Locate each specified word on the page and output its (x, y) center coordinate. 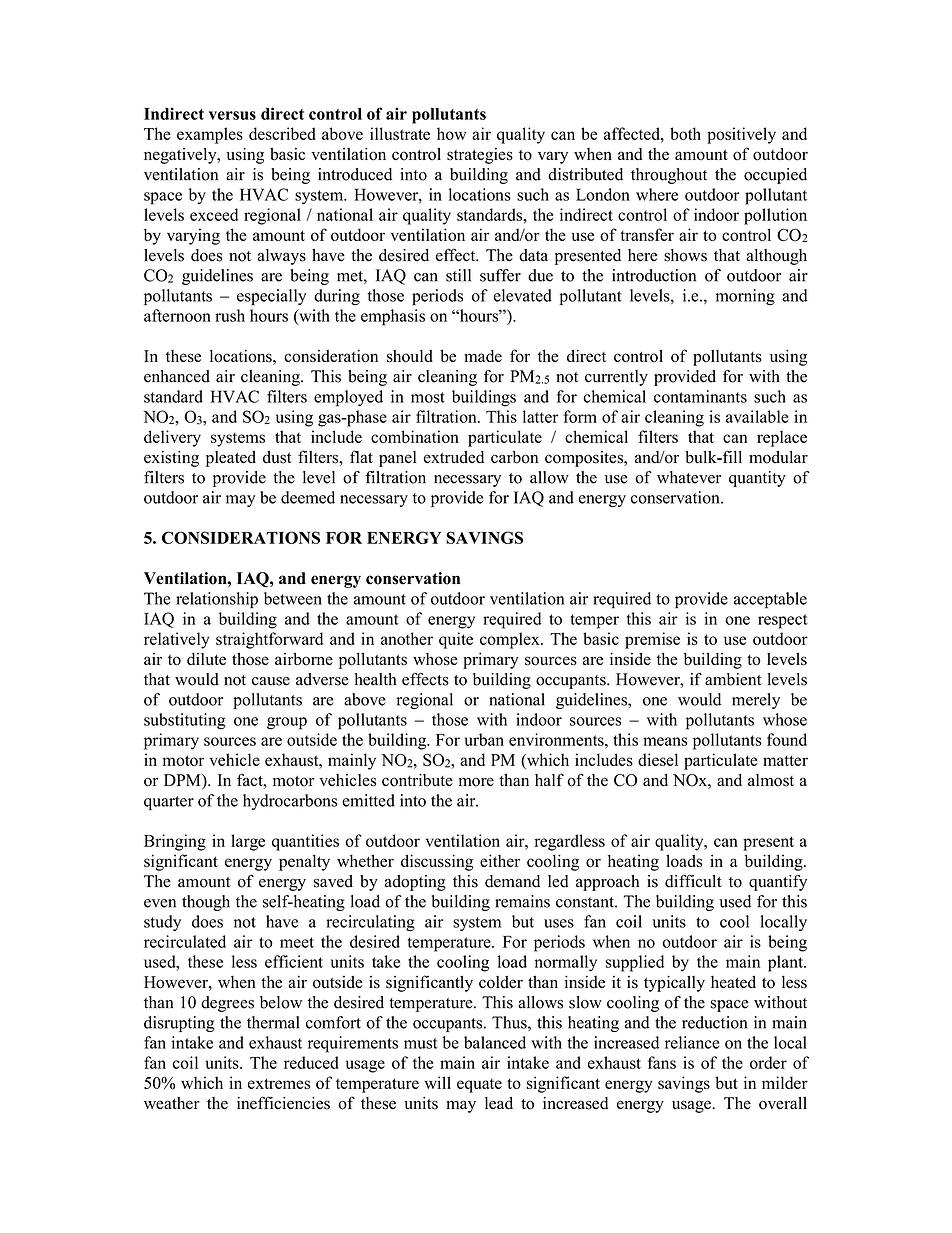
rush (230, 315)
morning (745, 297)
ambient (733, 679)
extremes (279, 1083)
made (483, 355)
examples (210, 135)
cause (271, 681)
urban (484, 739)
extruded (454, 457)
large (248, 842)
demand (512, 881)
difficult (693, 881)
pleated (231, 459)
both (685, 133)
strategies (480, 156)
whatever (689, 477)
